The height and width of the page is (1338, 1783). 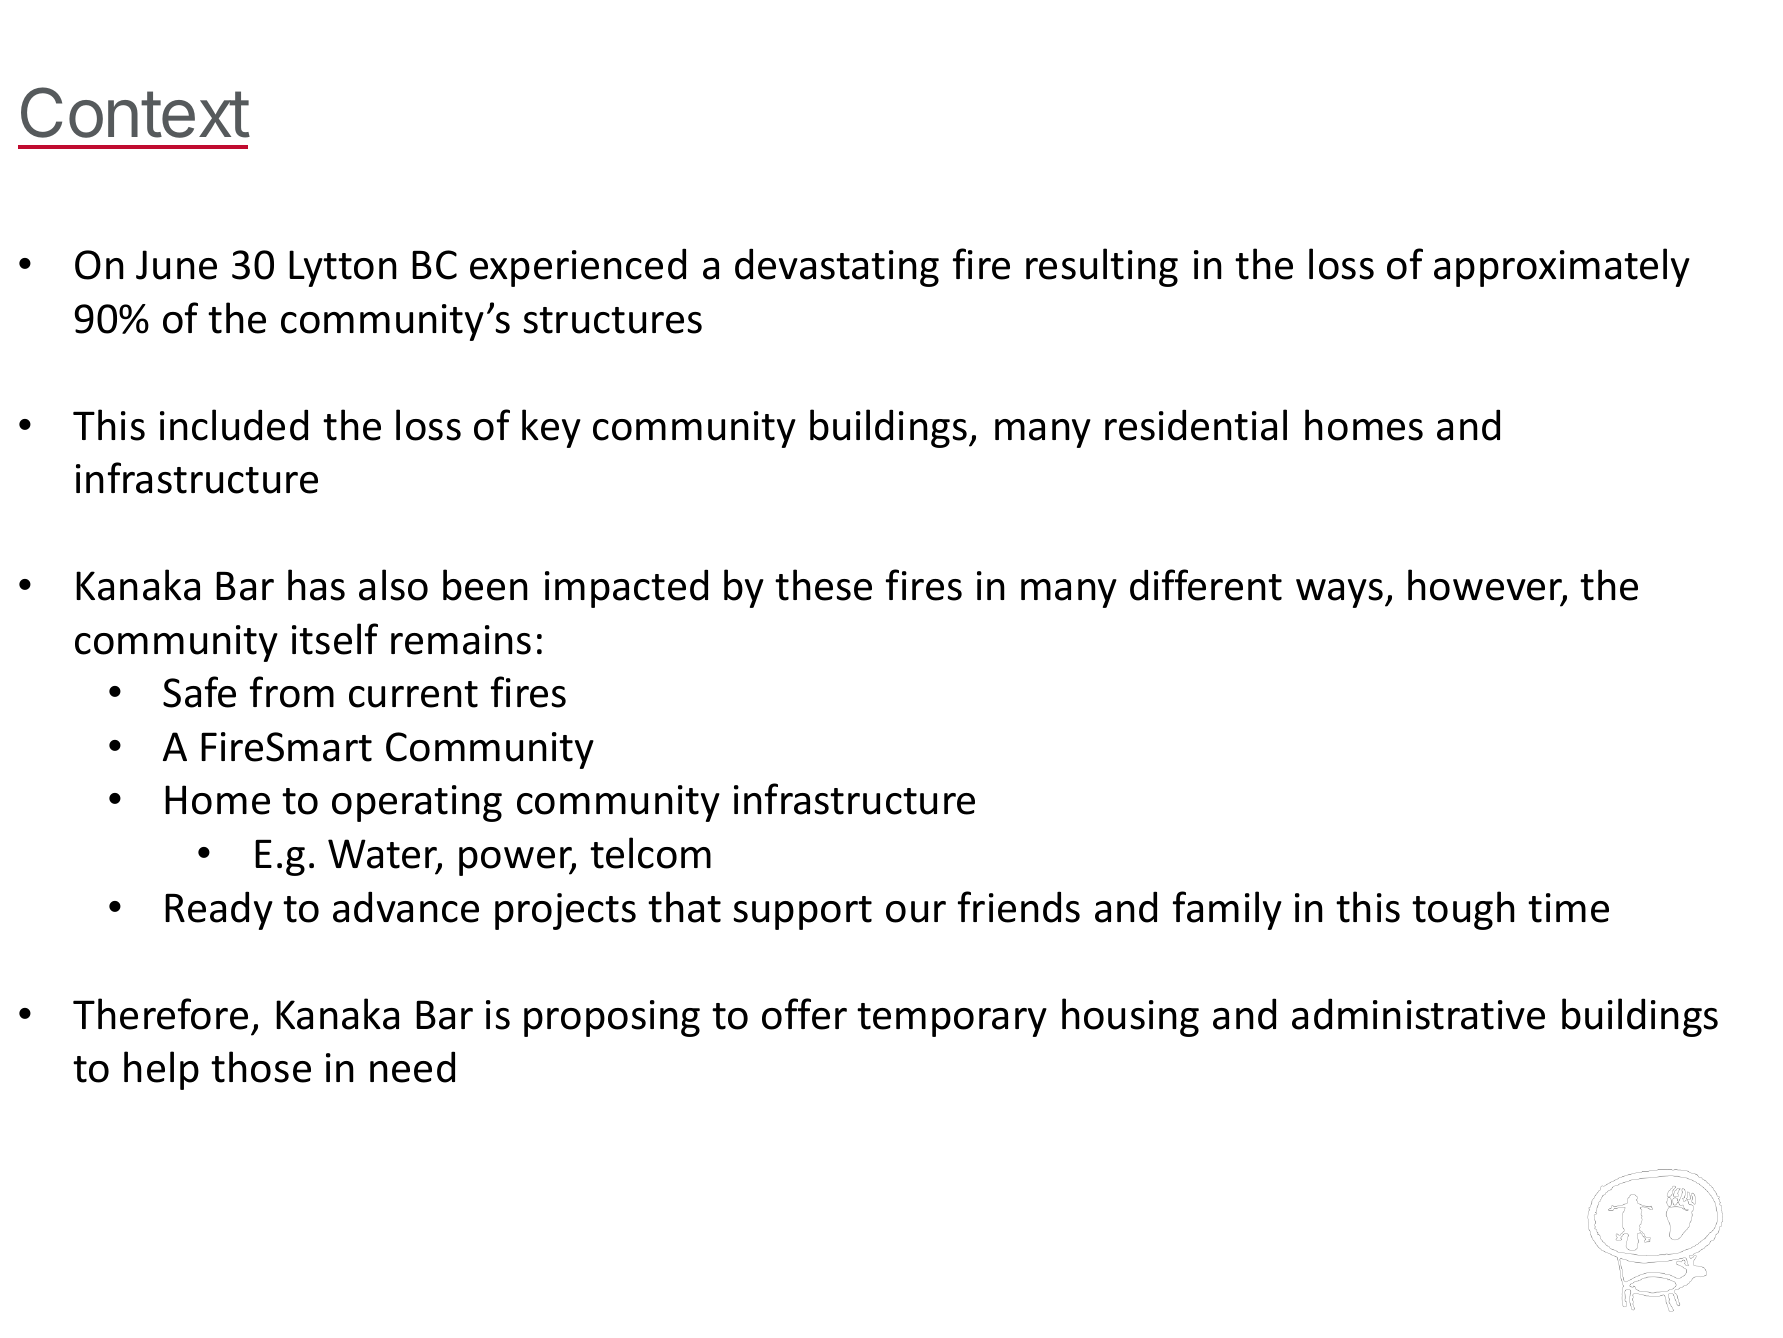 What do you see at coordinates (837, 267) in the page?
I see `devastating` at bounding box center [837, 267].
